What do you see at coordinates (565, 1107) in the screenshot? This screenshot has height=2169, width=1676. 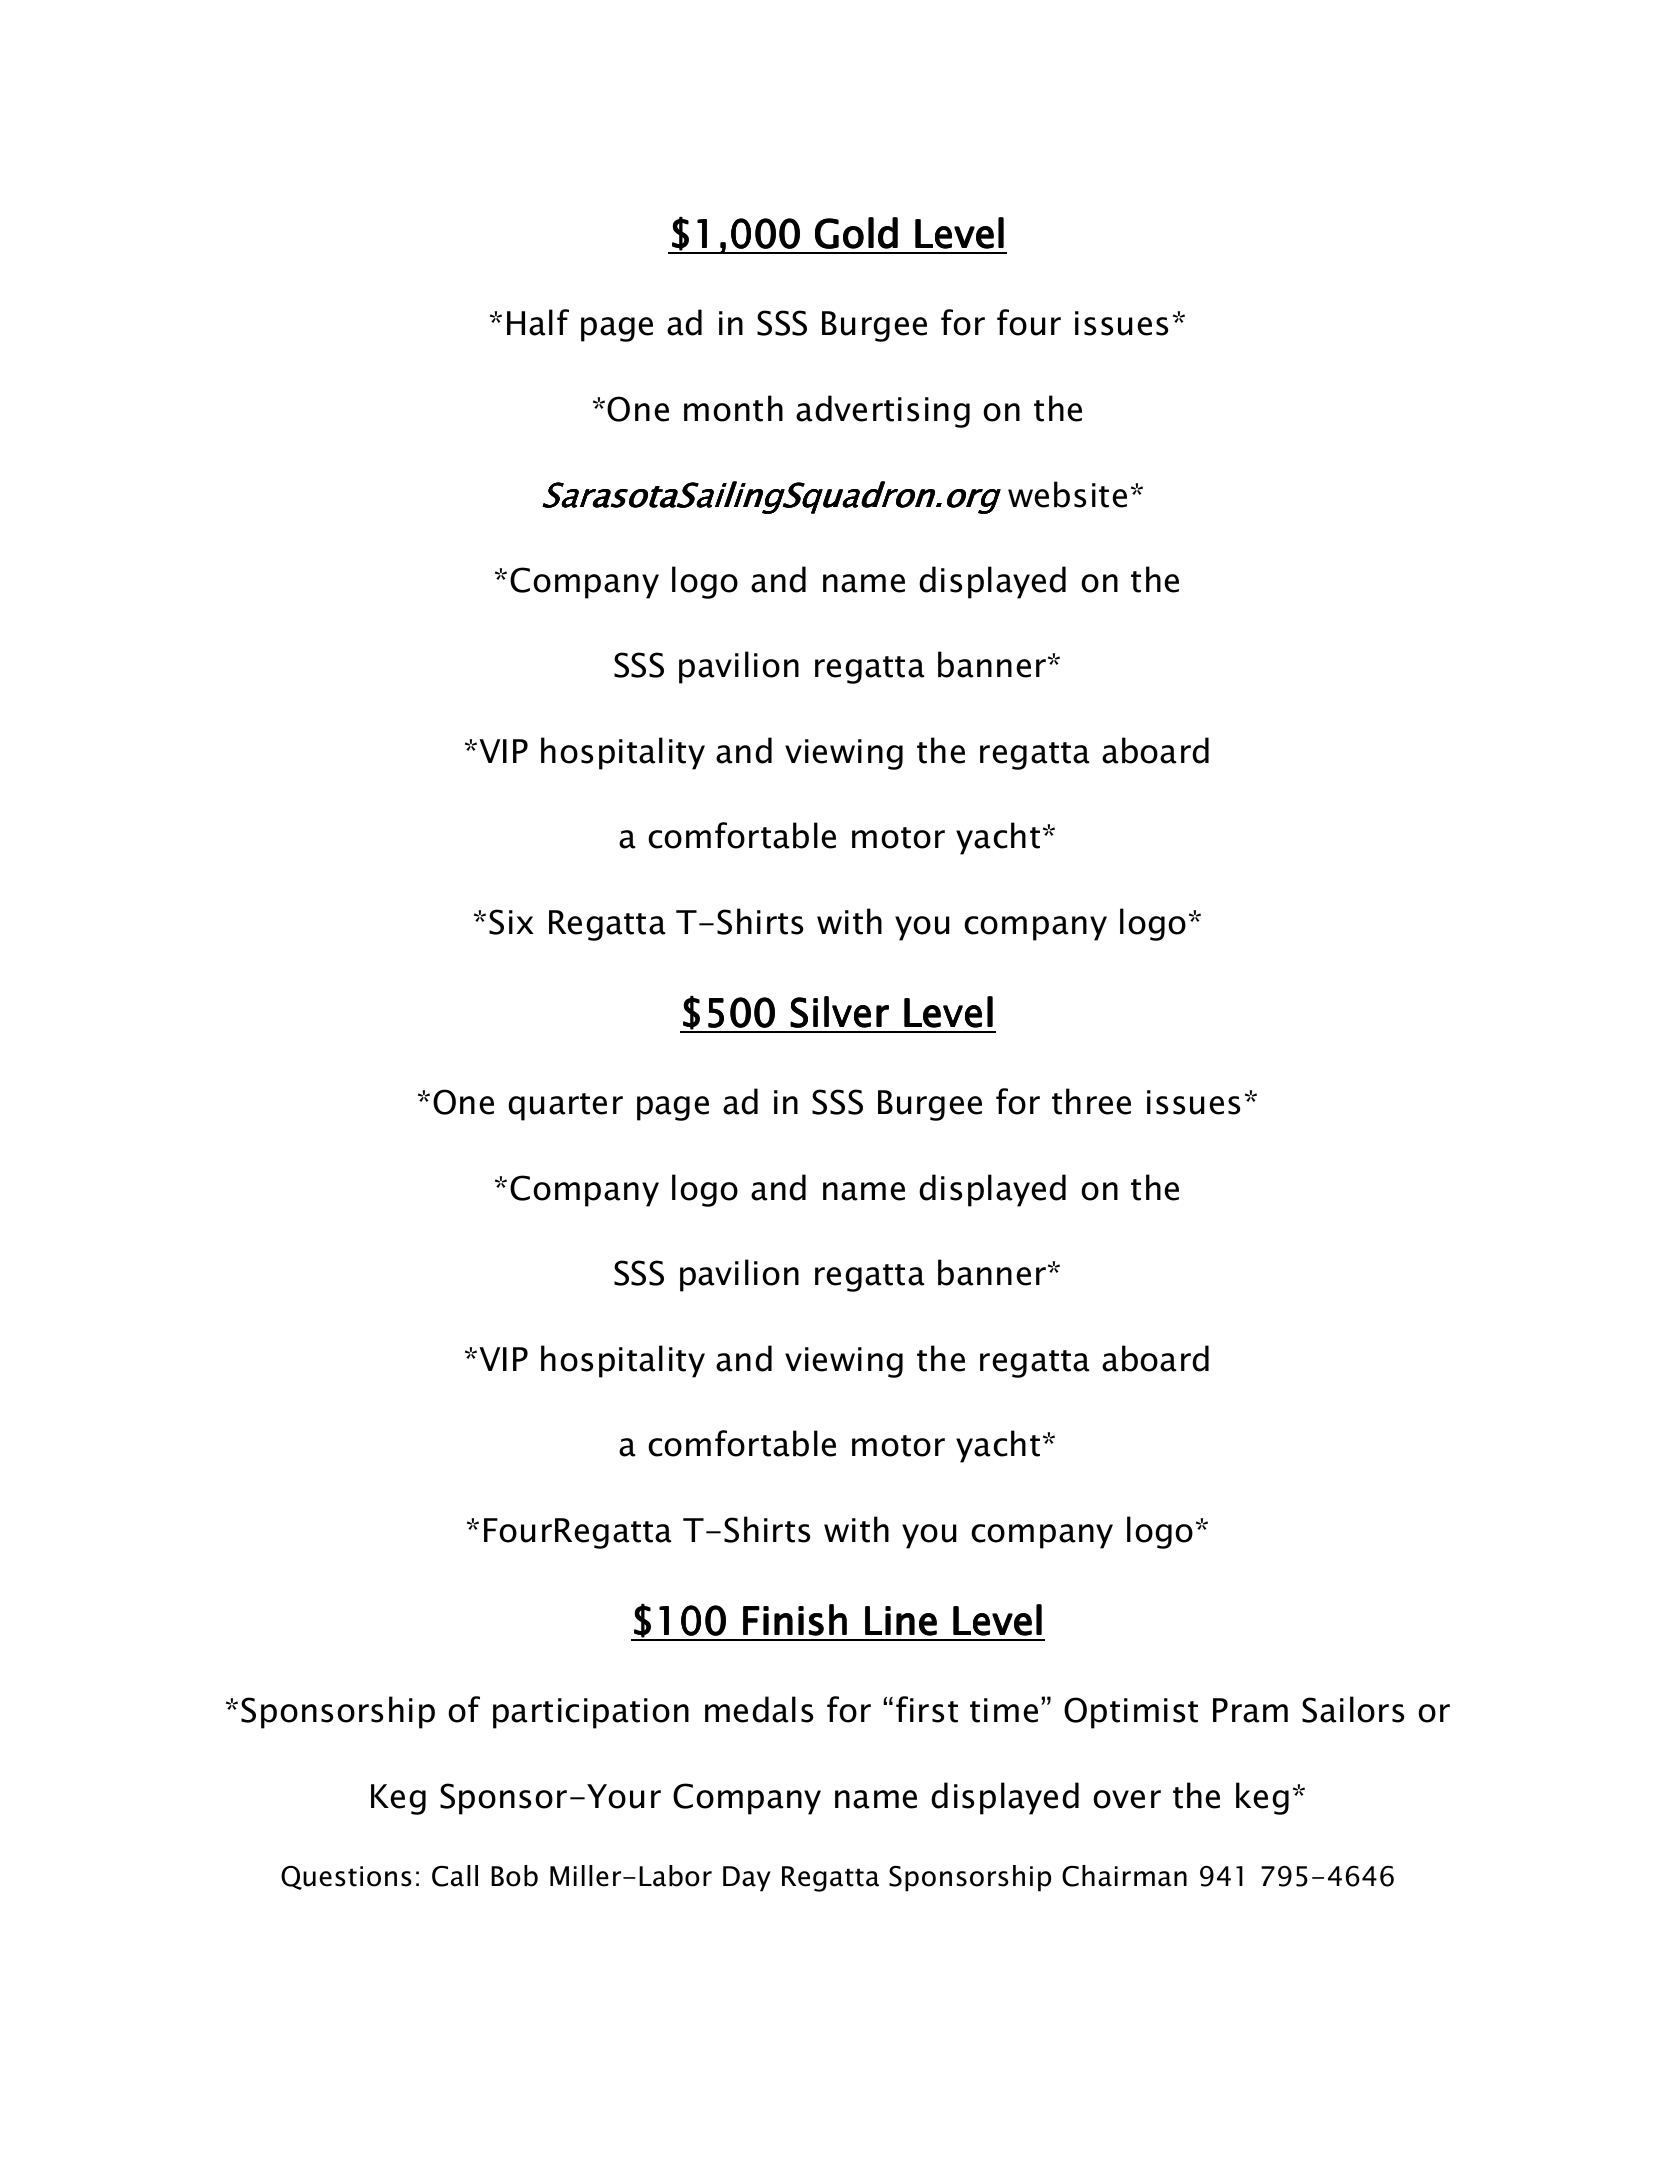 I see `quarter` at bounding box center [565, 1107].
